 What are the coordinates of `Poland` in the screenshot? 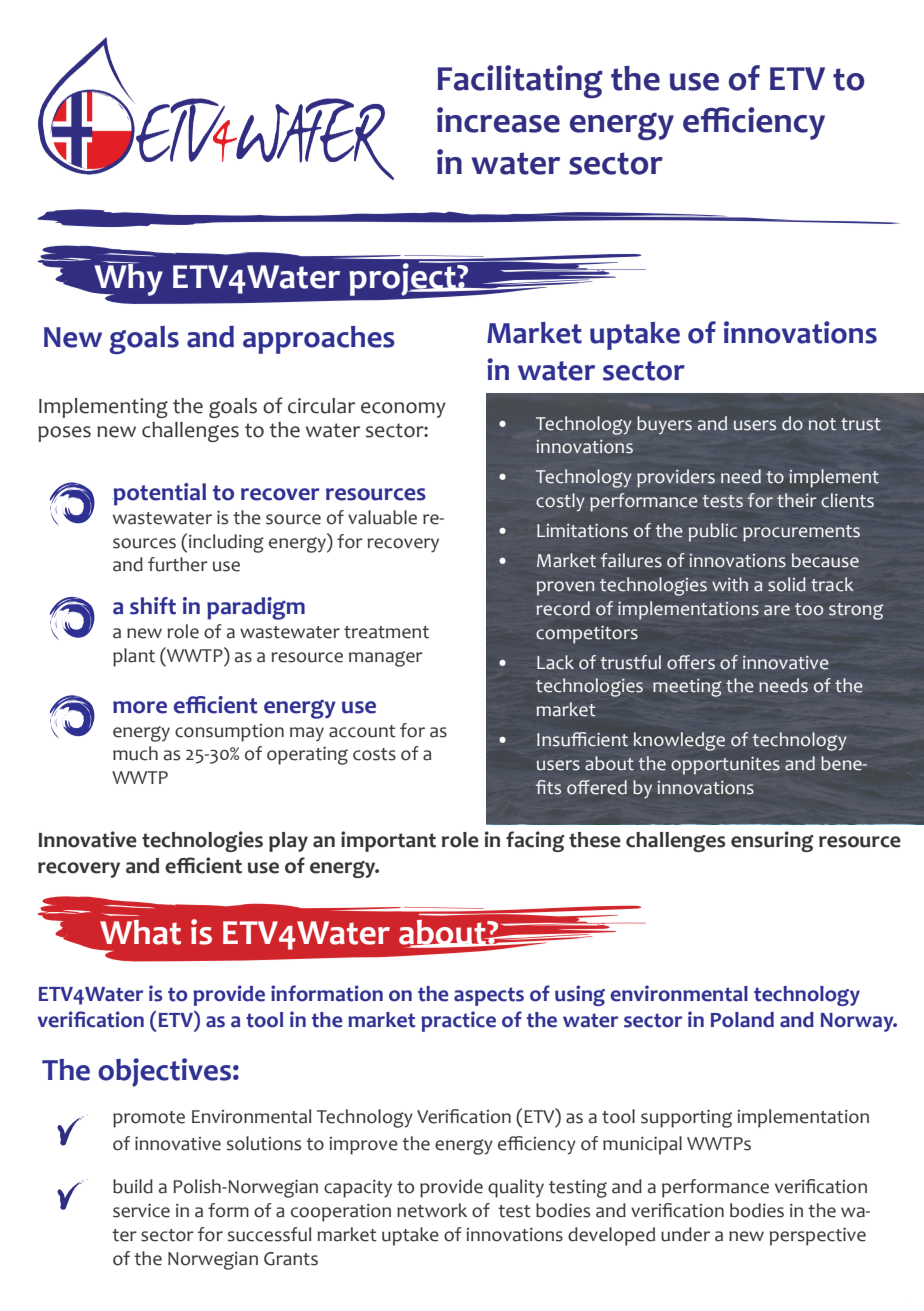 It's located at (742, 1020).
